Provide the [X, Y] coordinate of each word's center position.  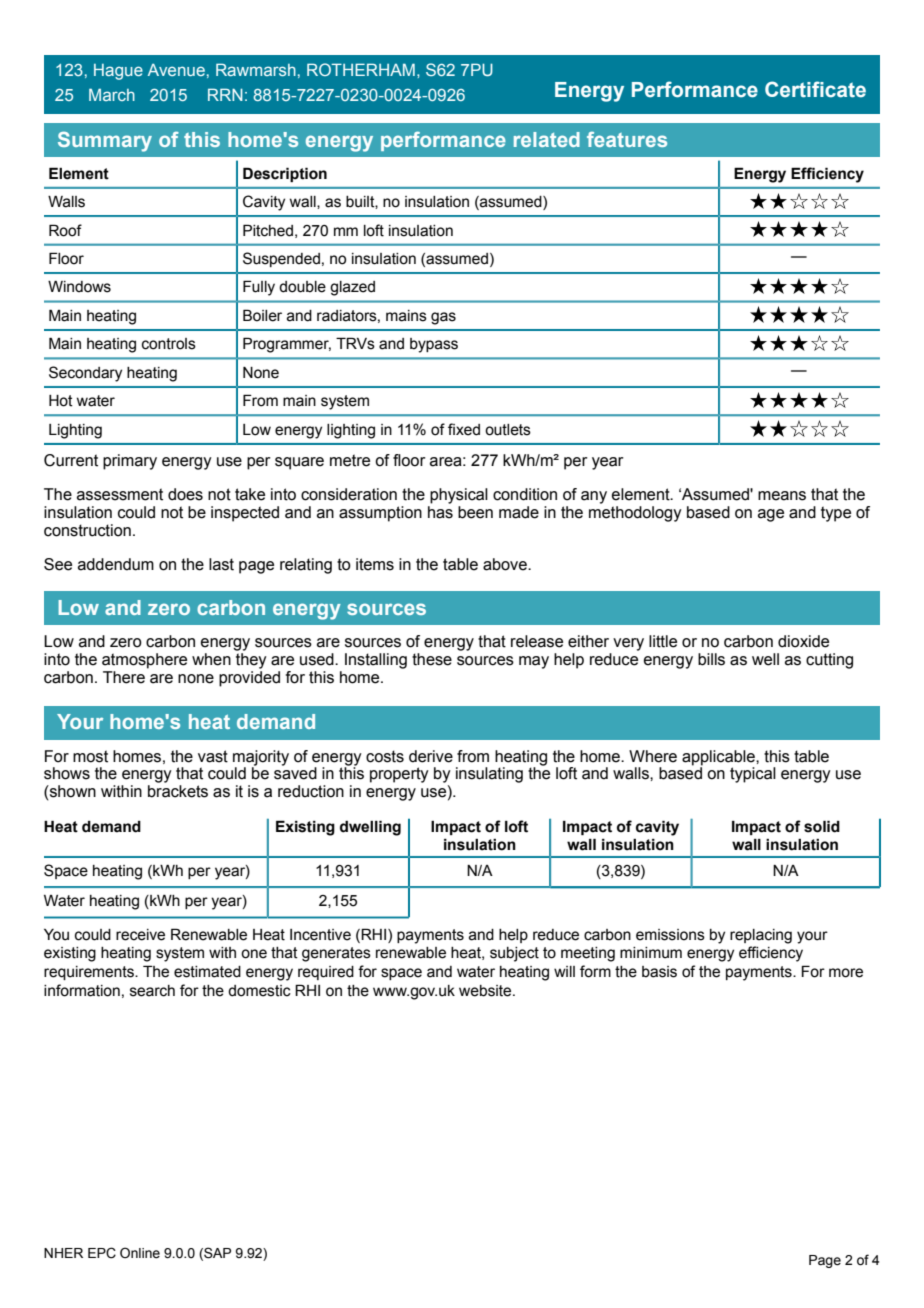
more [846, 973]
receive [140, 935]
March [112, 94]
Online [140, 1253]
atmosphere [144, 661]
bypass [434, 345]
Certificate [815, 89]
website [486, 991]
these [432, 659]
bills [711, 659]
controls [169, 344]
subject [514, 954]
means [782, 496]
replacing [761, 936]
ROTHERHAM [361, 69]
